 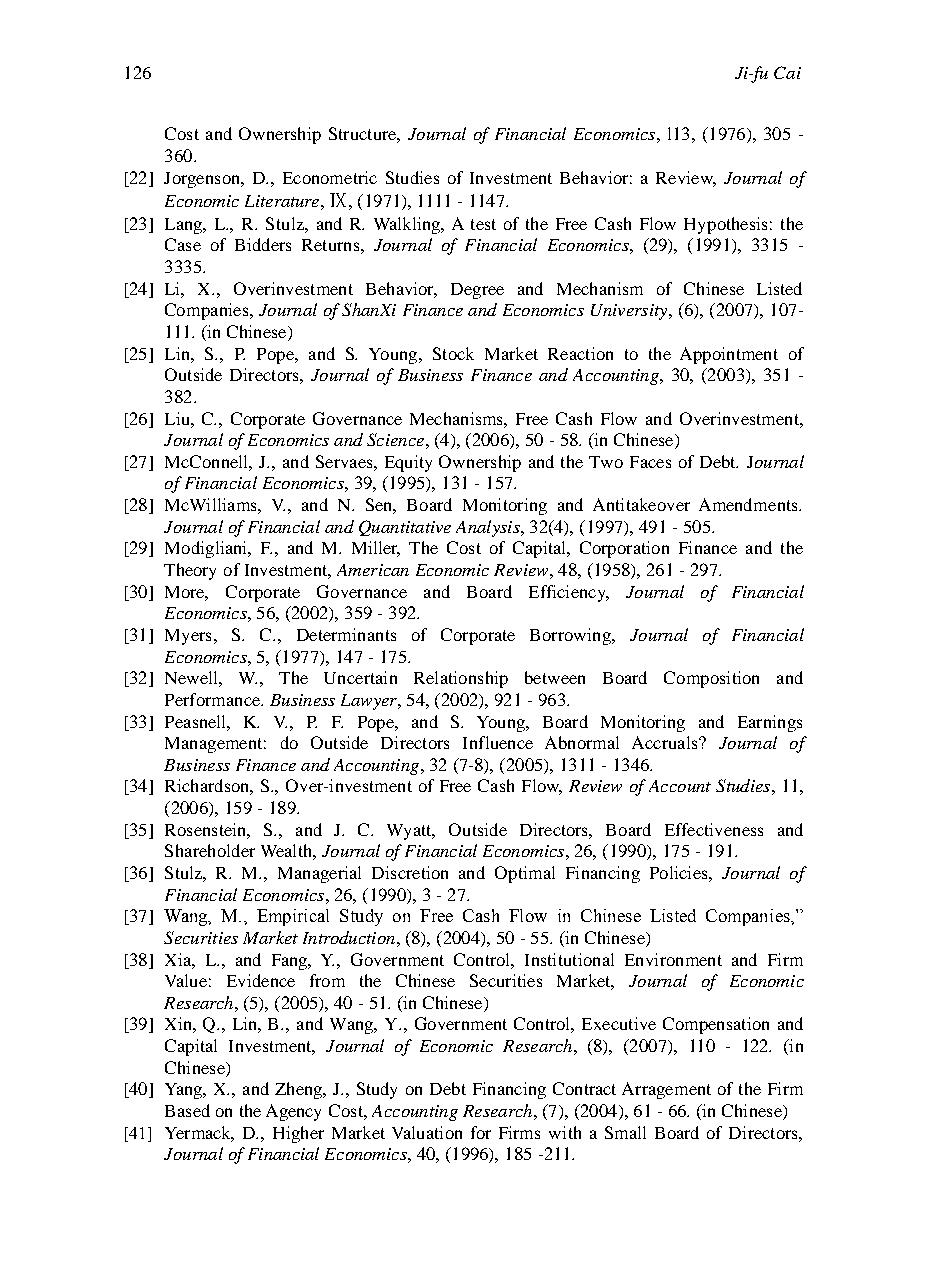 I want to click on test, so click(x=483, y=224).
